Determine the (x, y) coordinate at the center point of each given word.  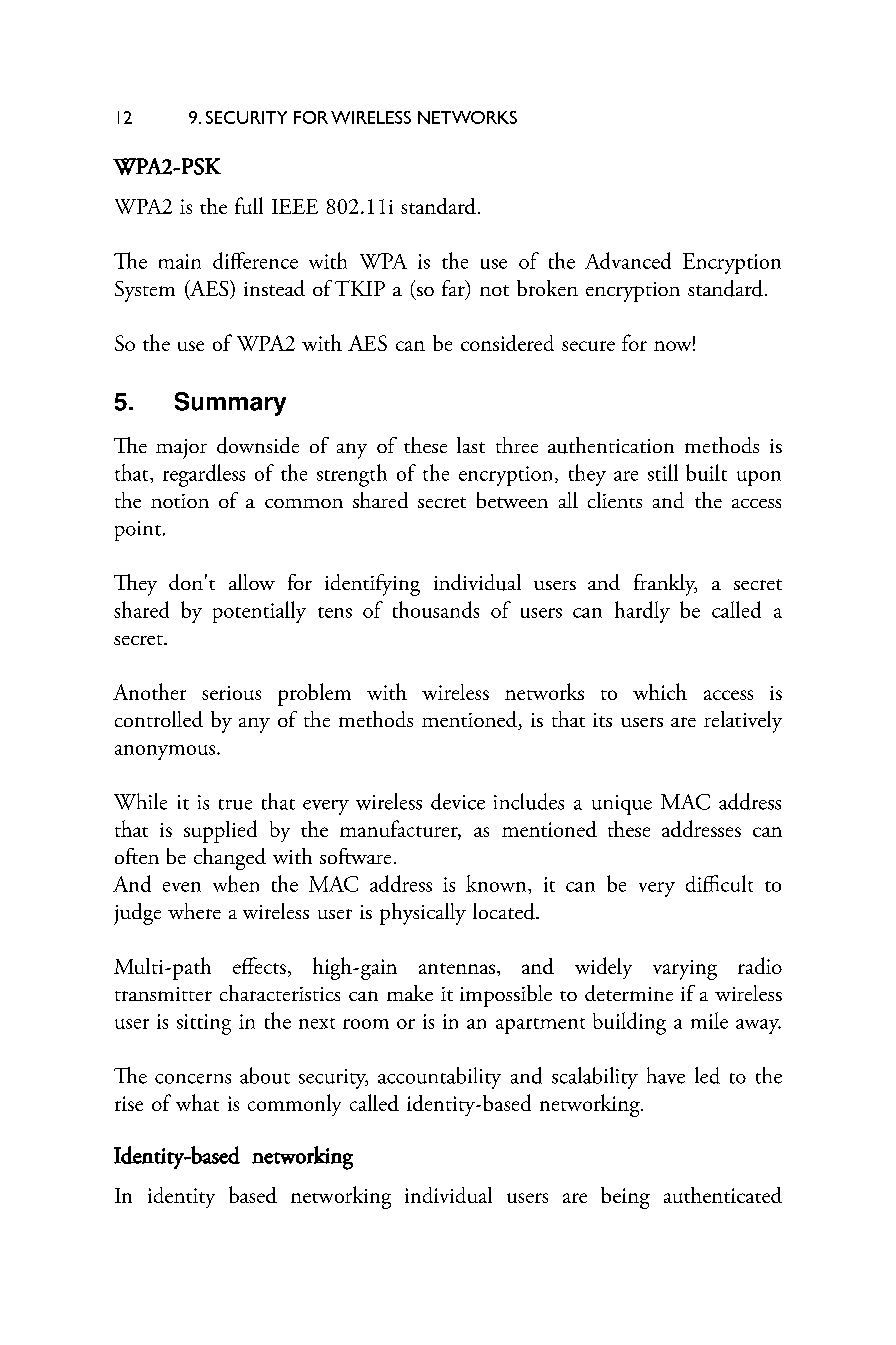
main (180, 261)
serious (231, 693)
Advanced (628, 260)
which (660, 691)
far (454, 289)
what (197, 1102)
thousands (436, 609)
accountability (439, 1078)
